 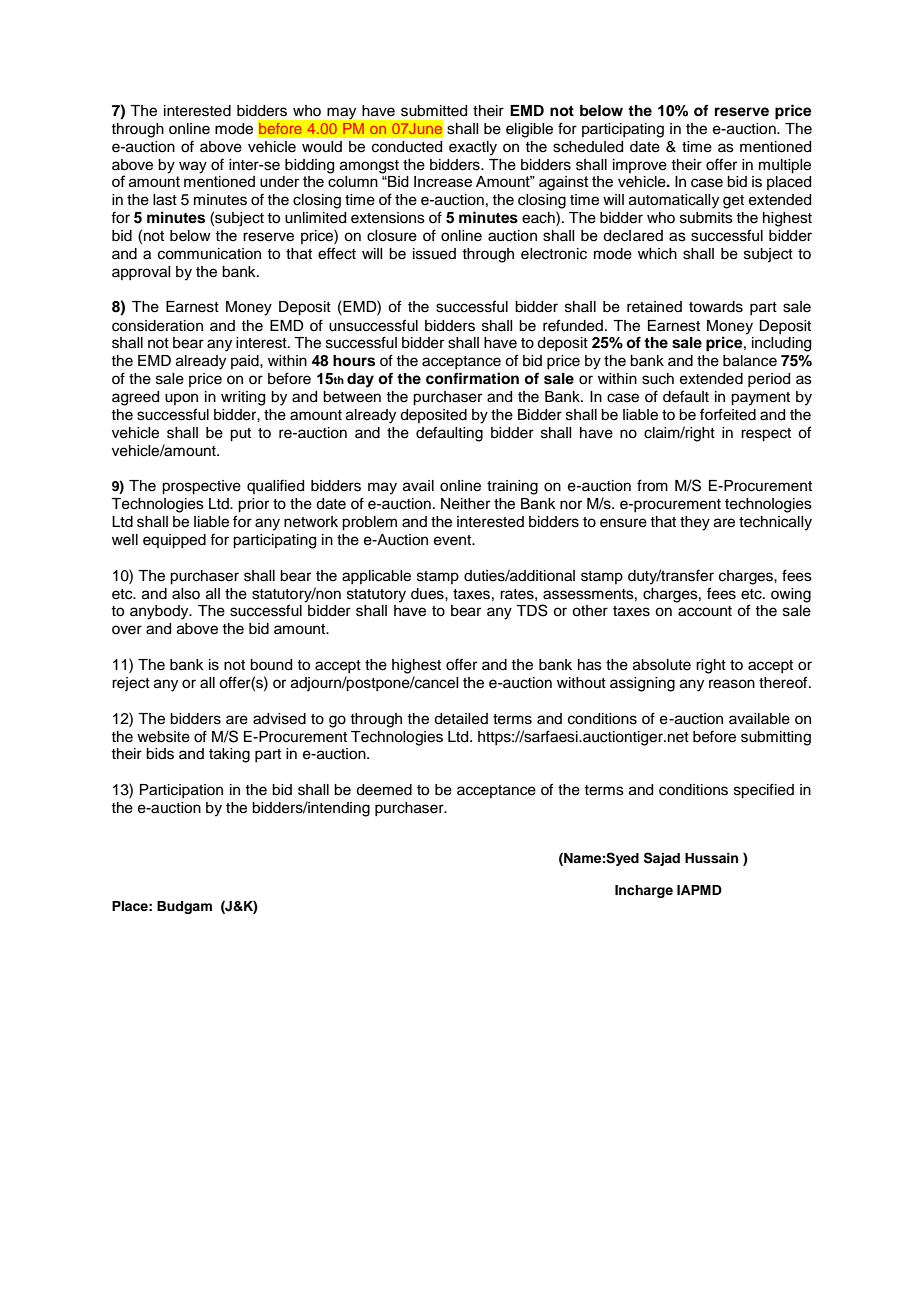 What do you see at coordinates (465, 504) in the screenshot?
I see `Neither` at bounding box center [465, 504].
